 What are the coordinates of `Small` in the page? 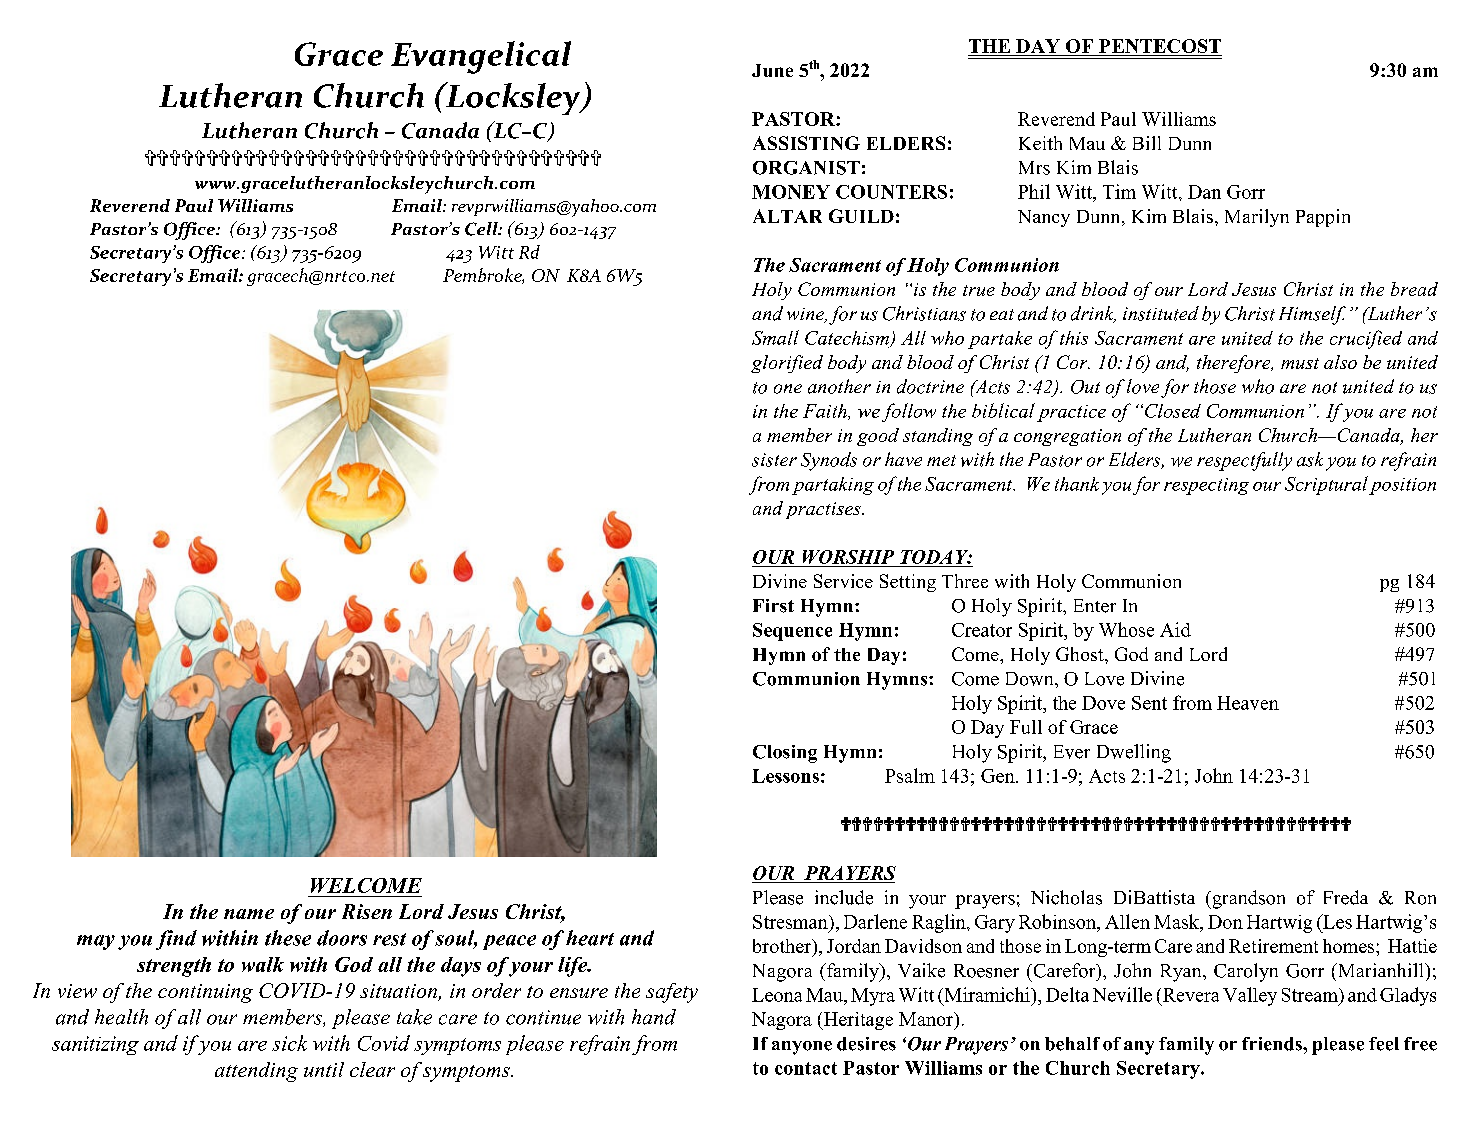 It's located at (775, 337).
